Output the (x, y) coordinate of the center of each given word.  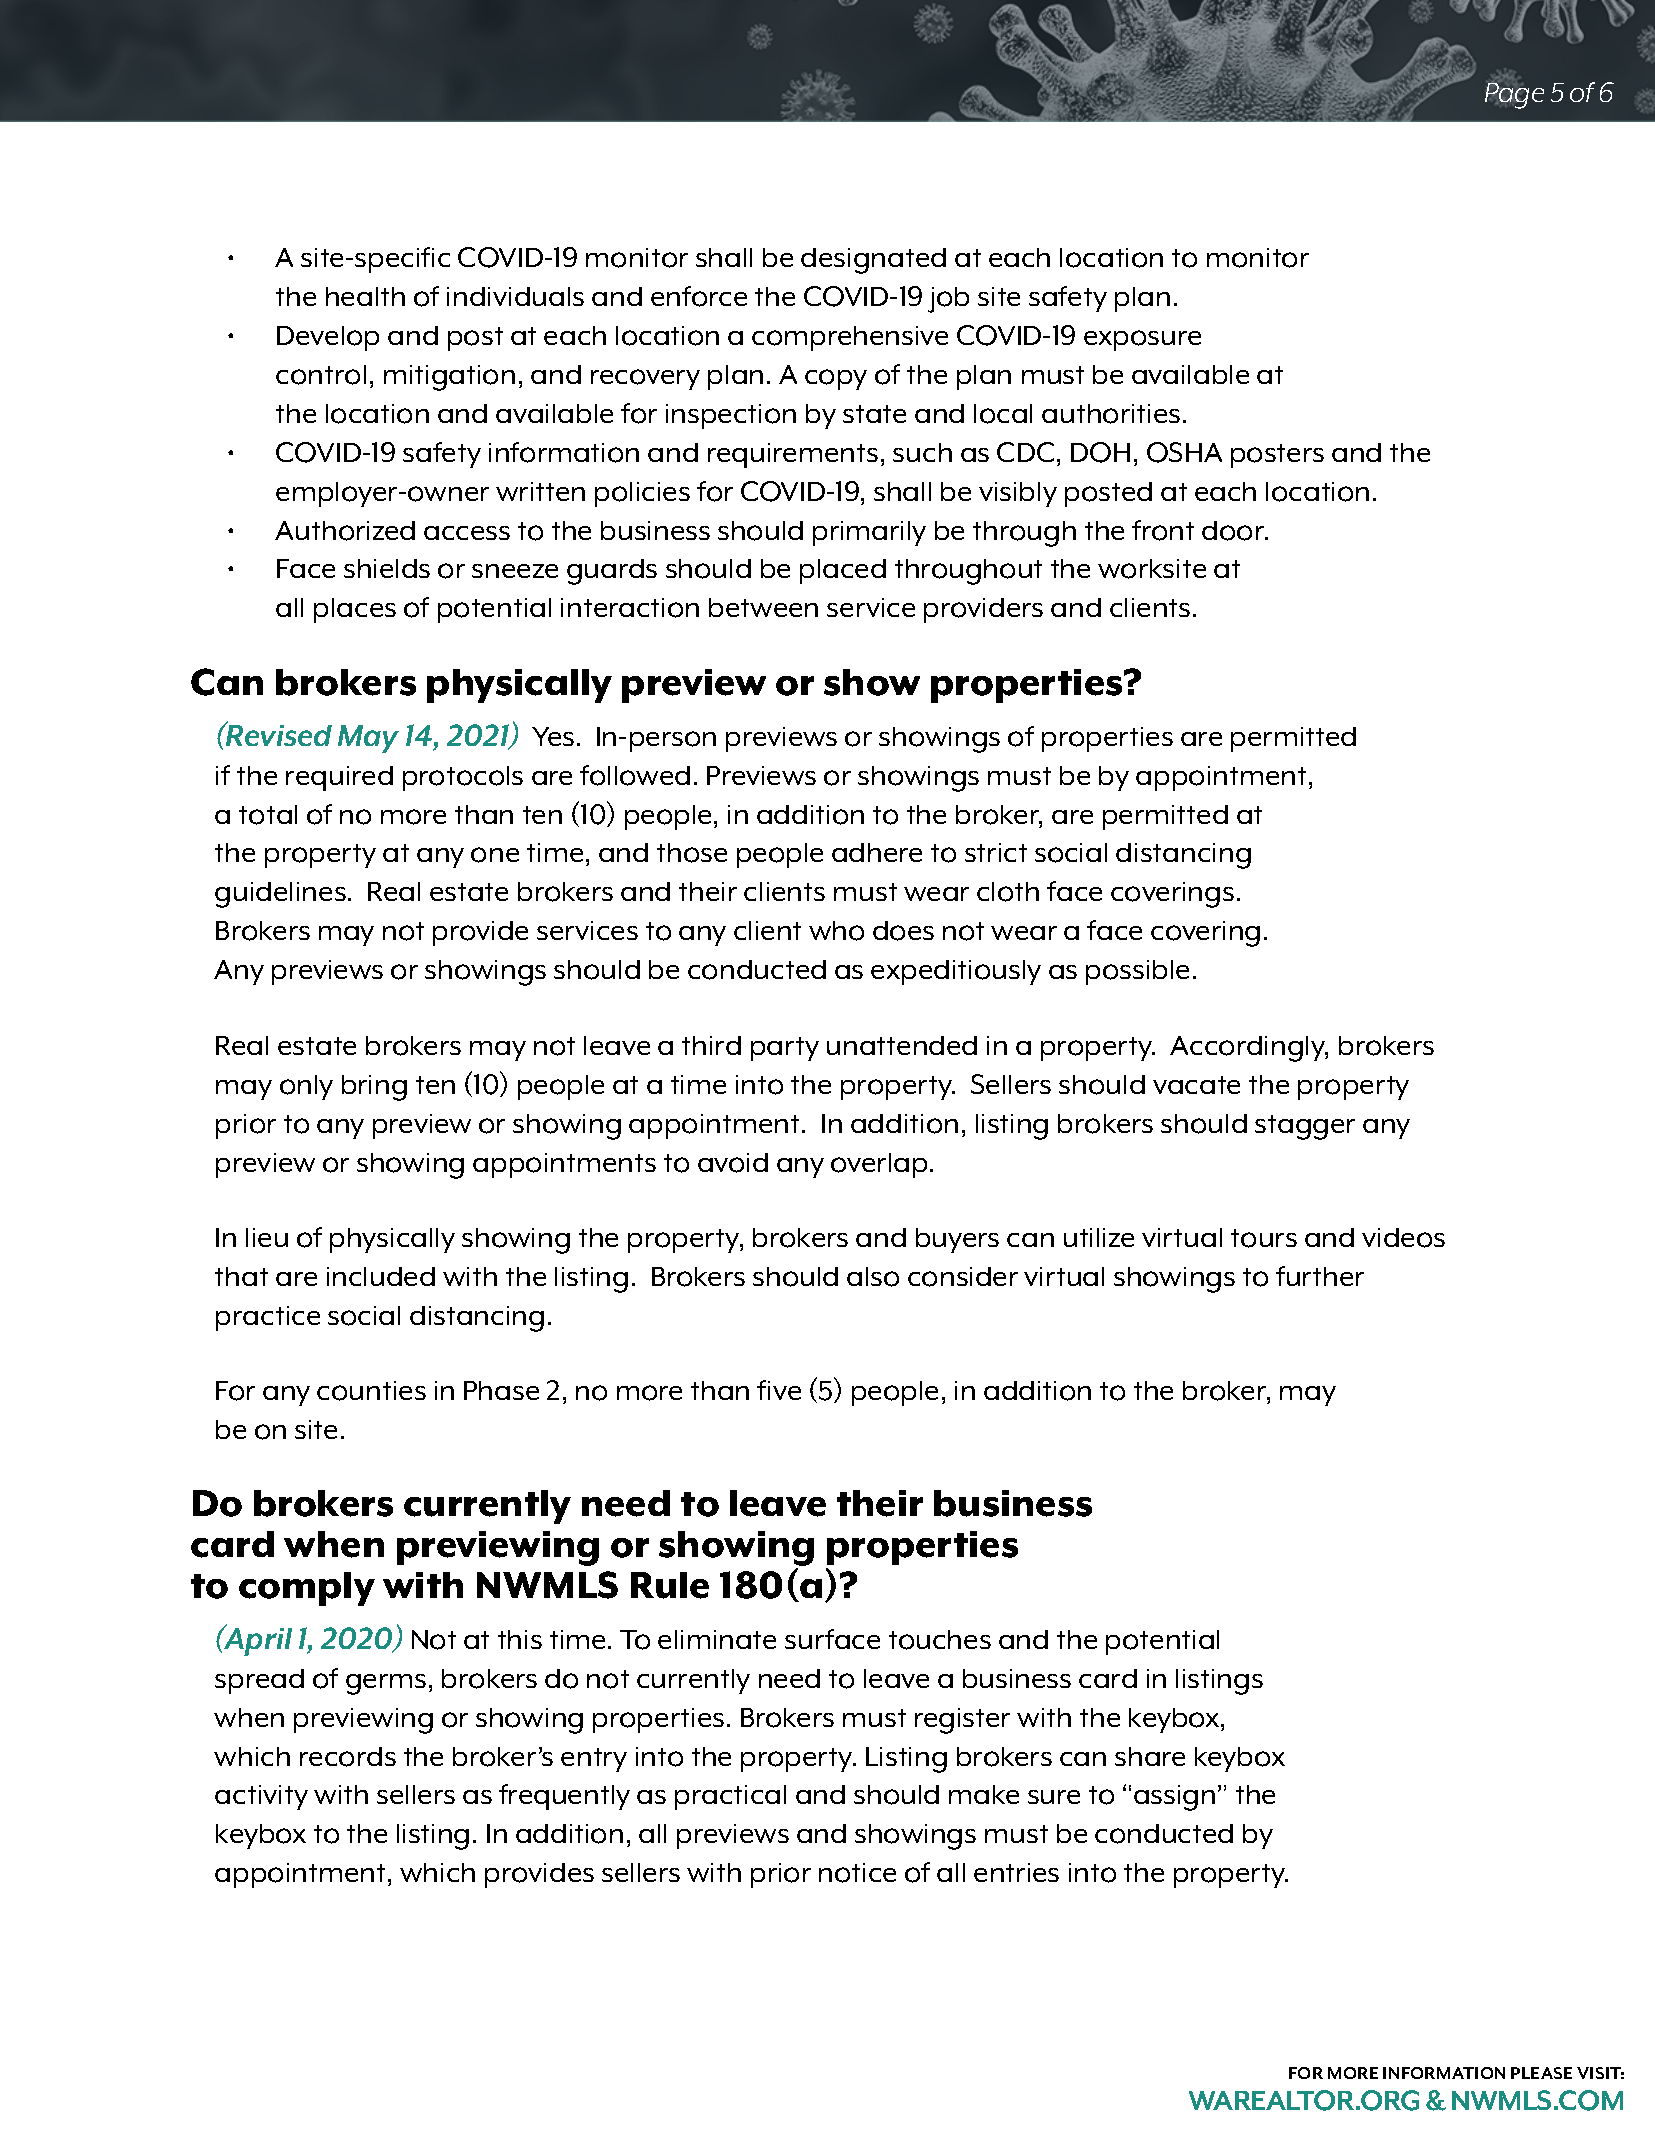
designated (873, 261)
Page (1514, 95)
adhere (877, 852)
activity (261, 1797)
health (365, 296)
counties (371, 1391)
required (339, 778)
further (1320, 1276)
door (1234, 531)
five (779, 1390)
